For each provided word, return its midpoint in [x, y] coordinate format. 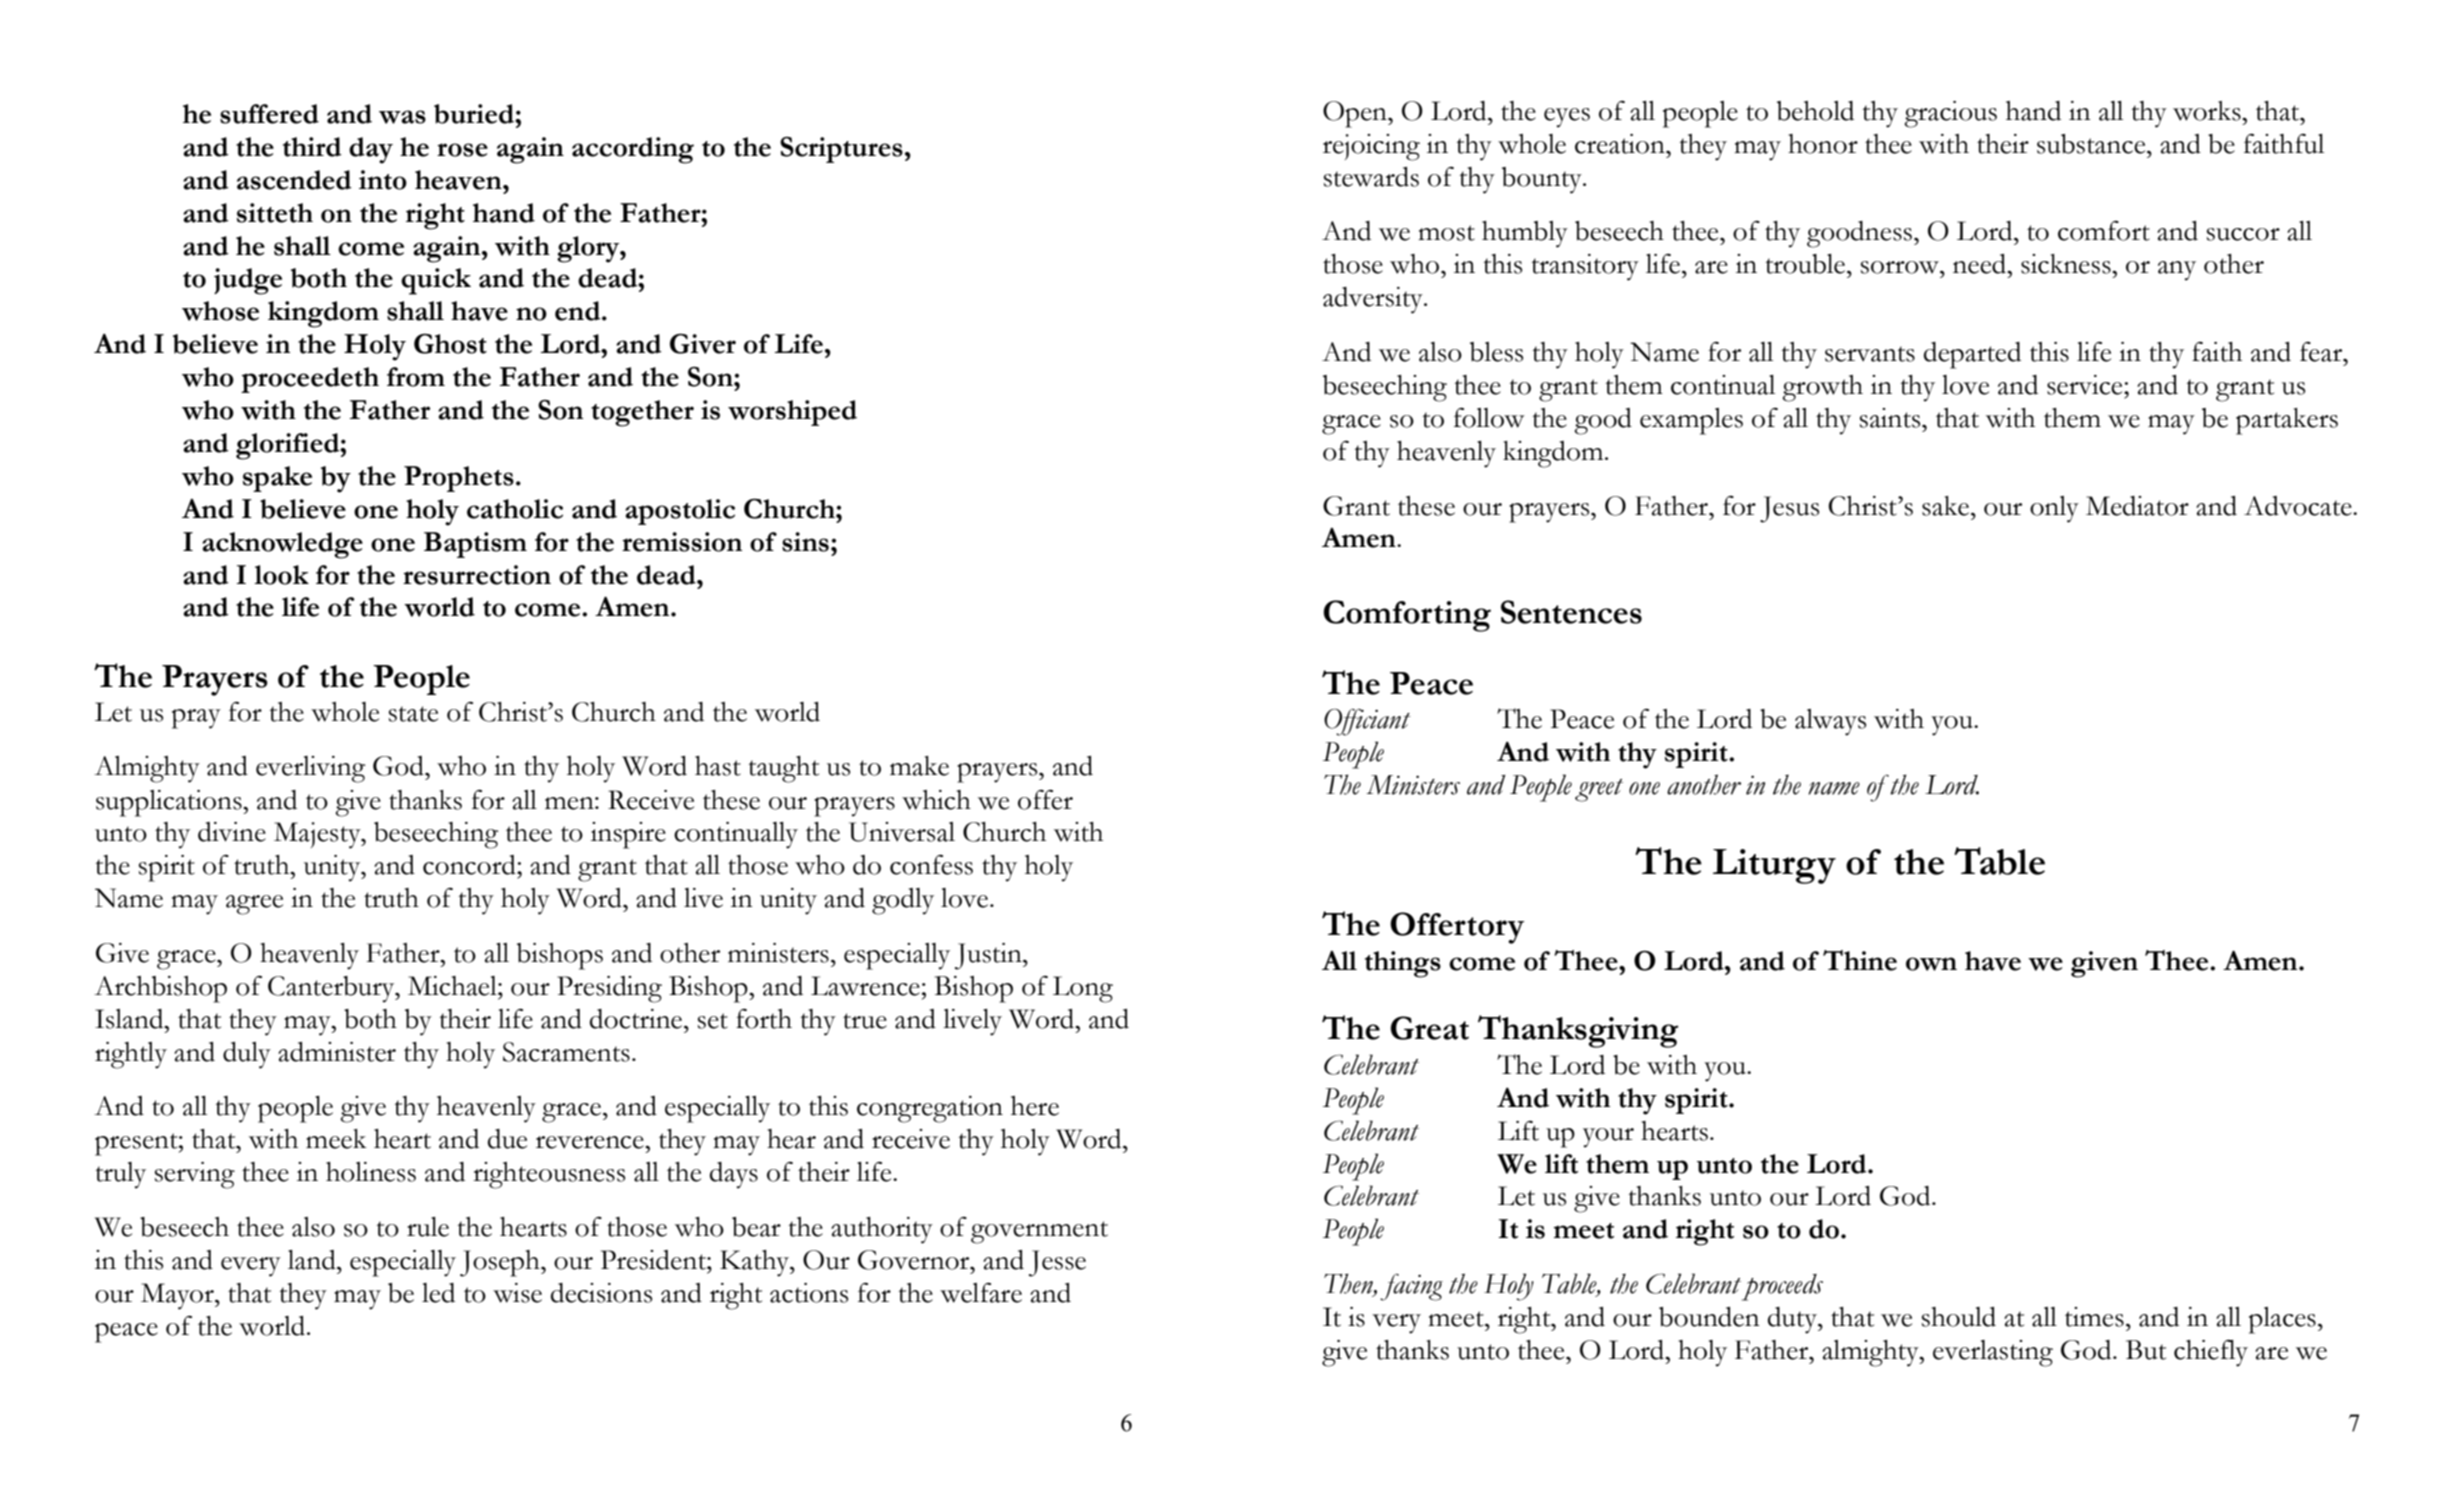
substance [2092, 144]
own [1931, 964]
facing [1411, 1287]
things [1403, 964]
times [2094, 1317]
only [2054, 509]
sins [805, 542]
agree [254, 905]
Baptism [475, 545]
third [312, 147]
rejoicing [1371, 147]
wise [517, 1293]
